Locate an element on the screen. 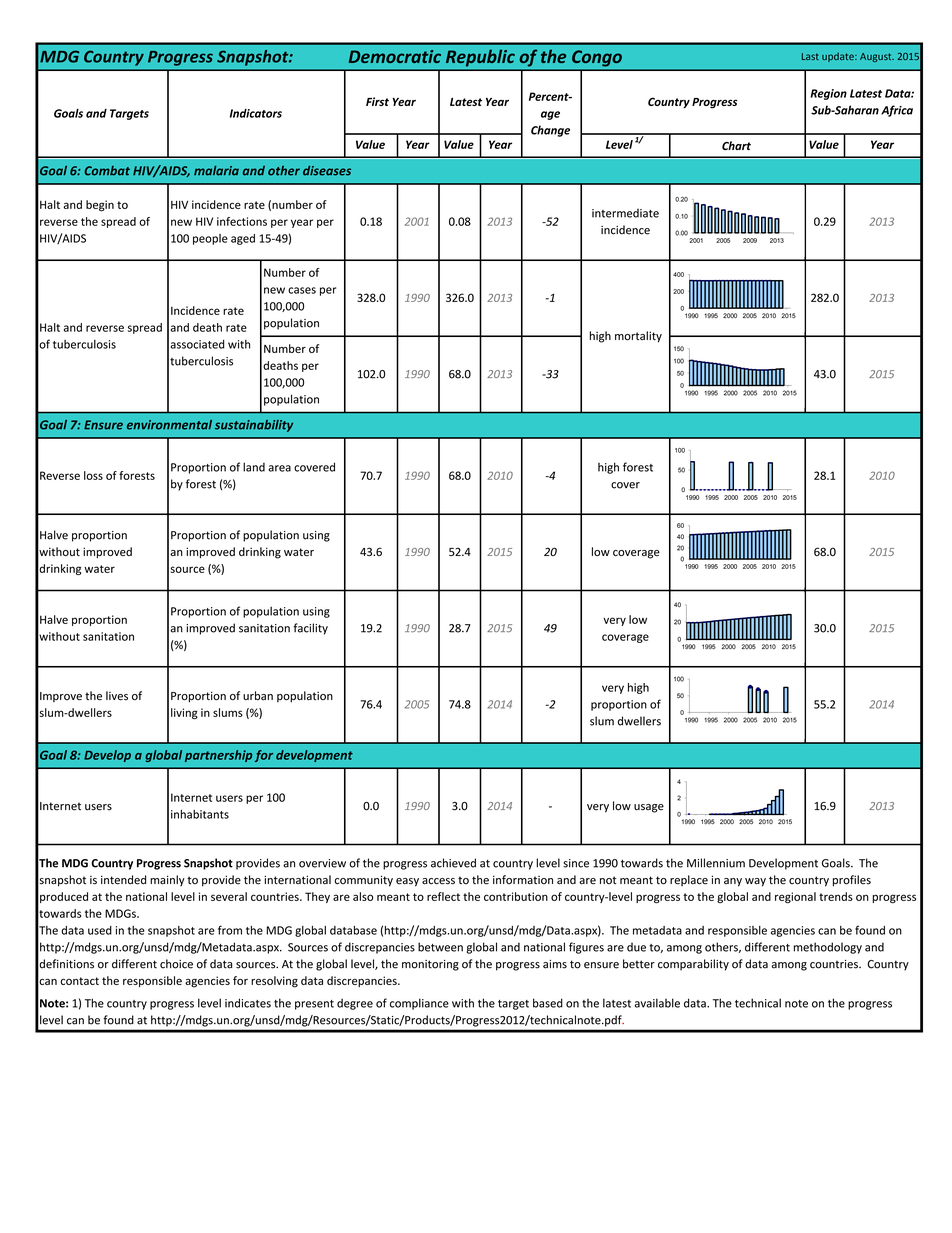  intermediate is located at coordinates (625, 213).
